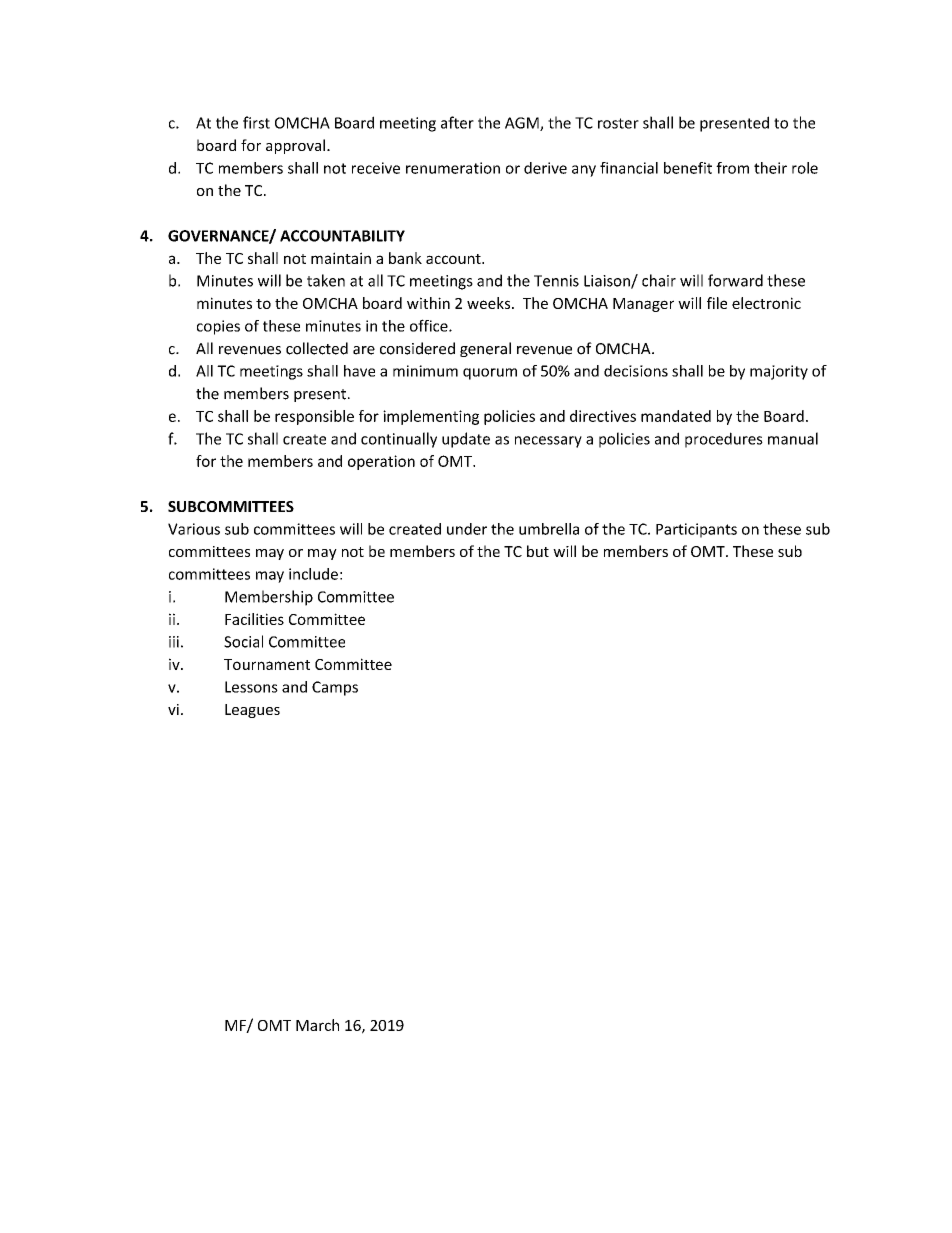  I want to click on from, so click(732, 168).
